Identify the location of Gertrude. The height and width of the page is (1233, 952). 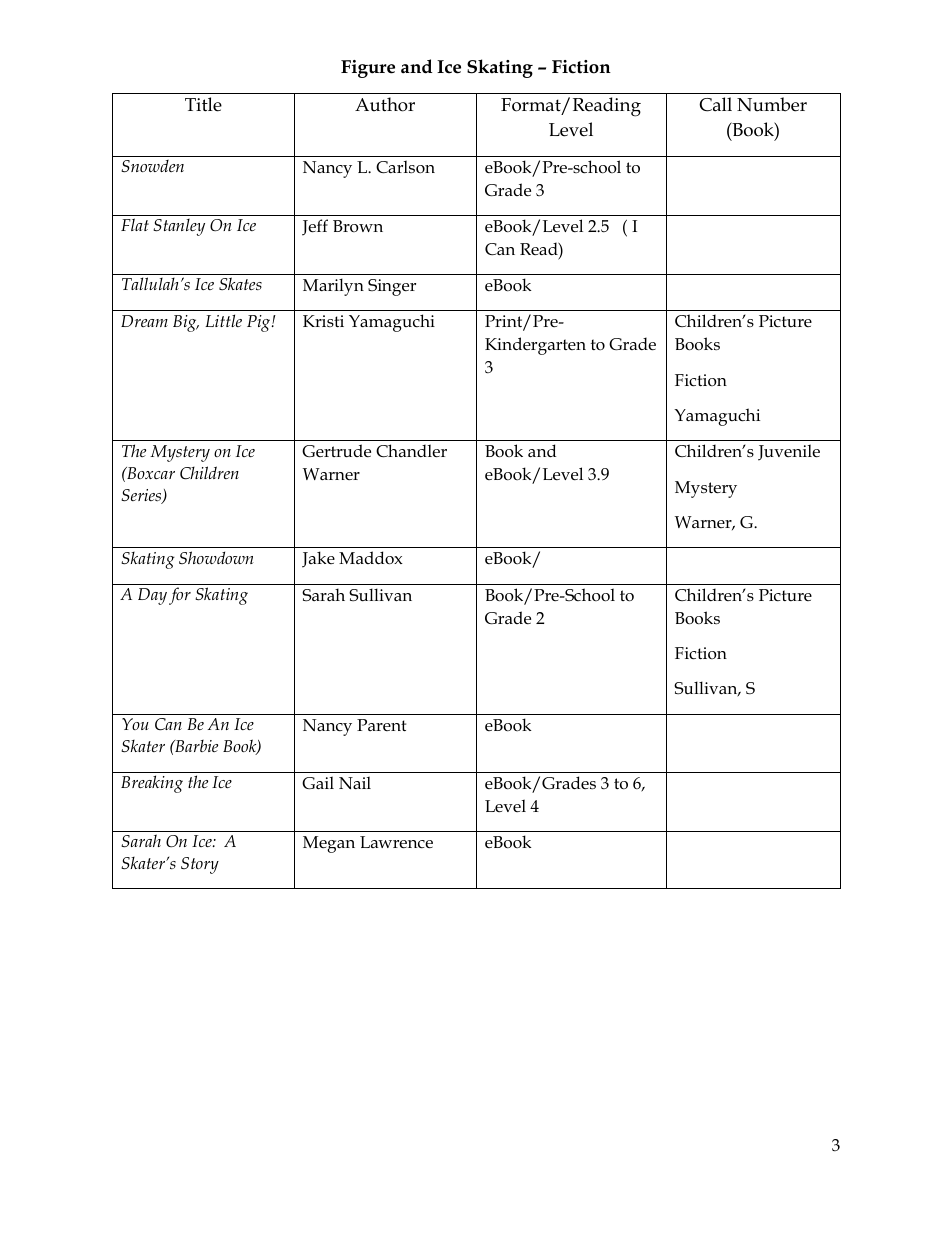
(336, 451).
